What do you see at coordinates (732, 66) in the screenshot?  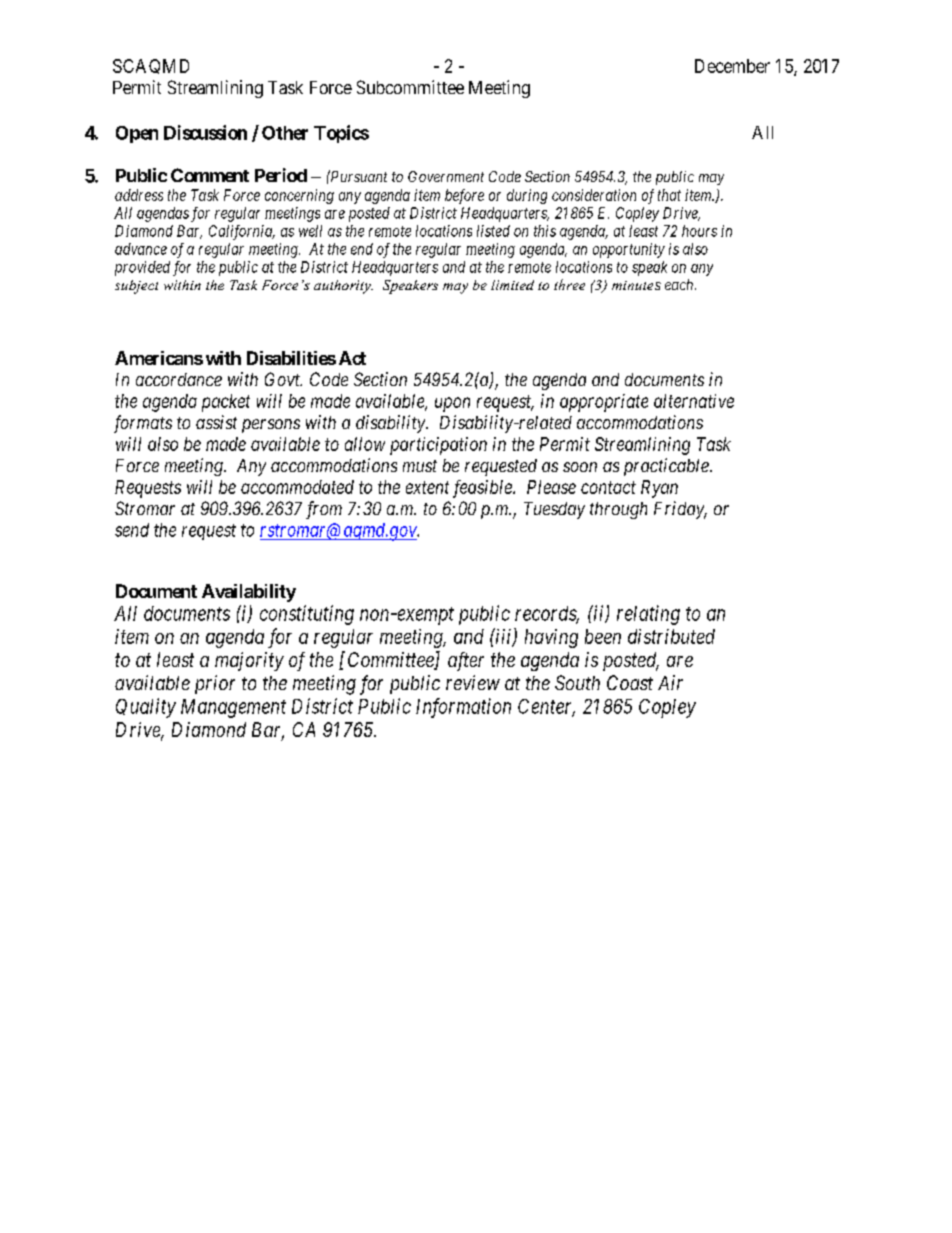 I see `December` at bounding box center [732, 66].
